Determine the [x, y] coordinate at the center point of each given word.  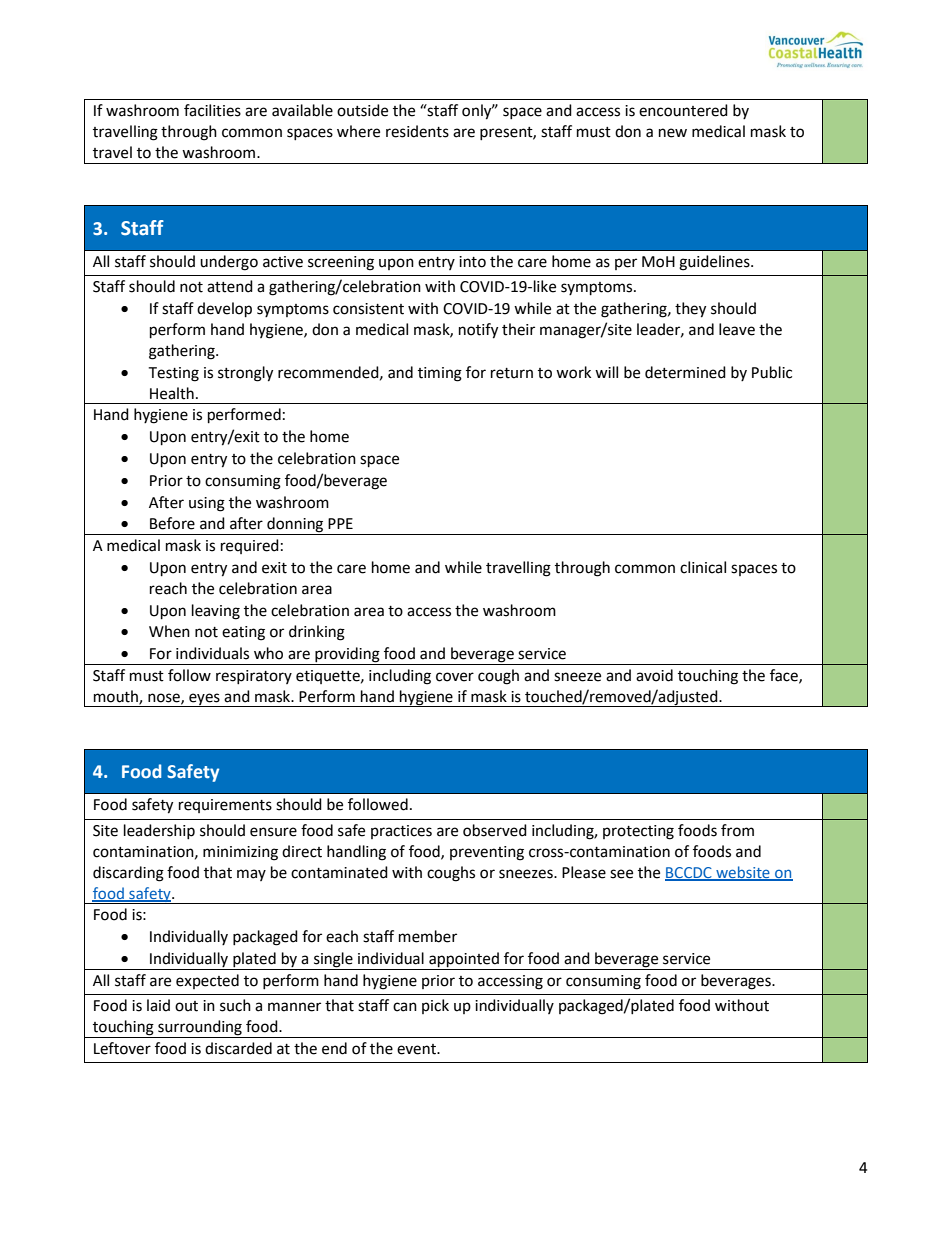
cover [455, 677]
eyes [204, 700]
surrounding [200, 1028]
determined [685, 372]
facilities [212, 110]
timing [440, 374]
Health [172, 393]
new [673, 133]
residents [417, 131]
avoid [654, 675]
